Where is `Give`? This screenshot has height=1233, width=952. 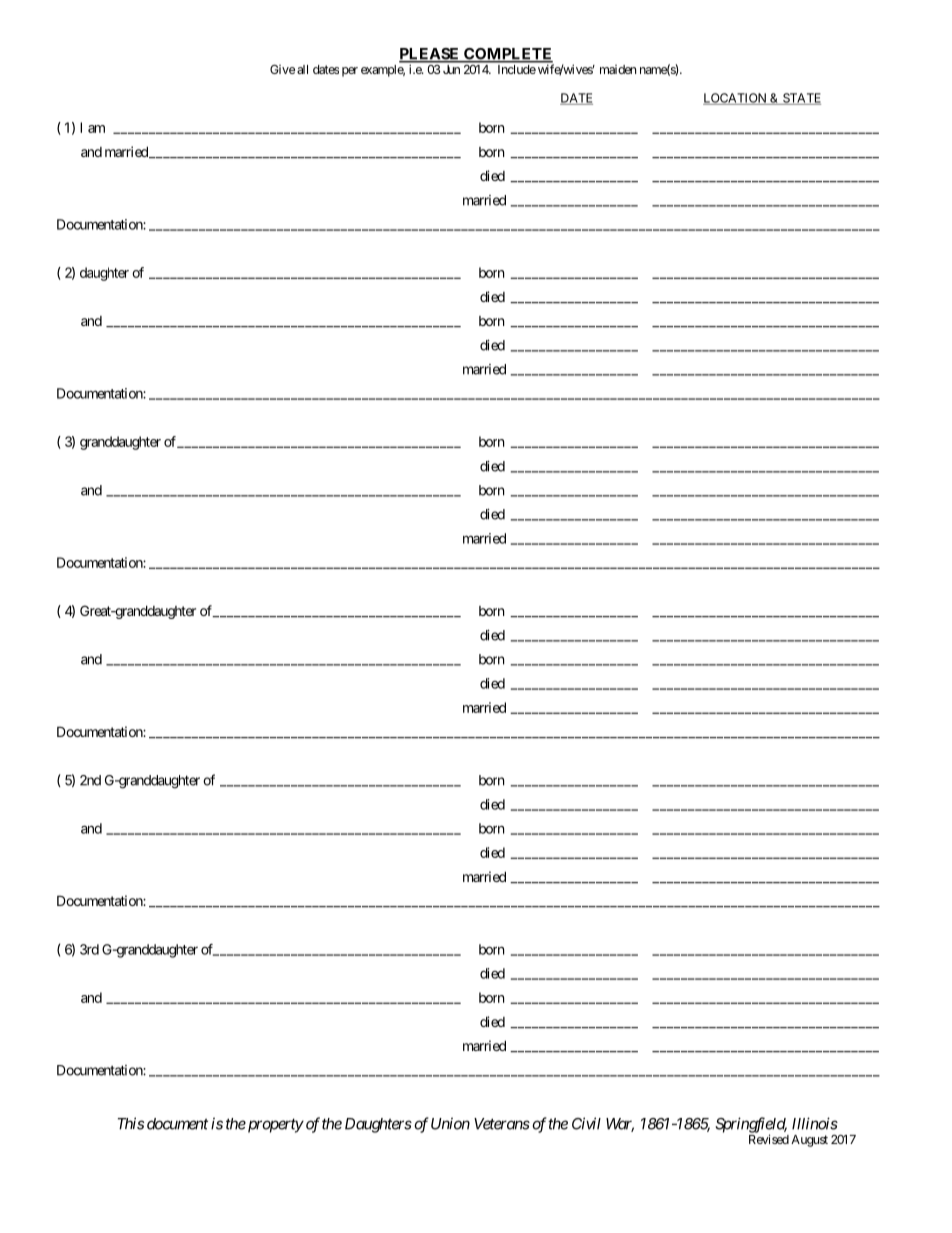
Give is located at coordinates (282, 69).
